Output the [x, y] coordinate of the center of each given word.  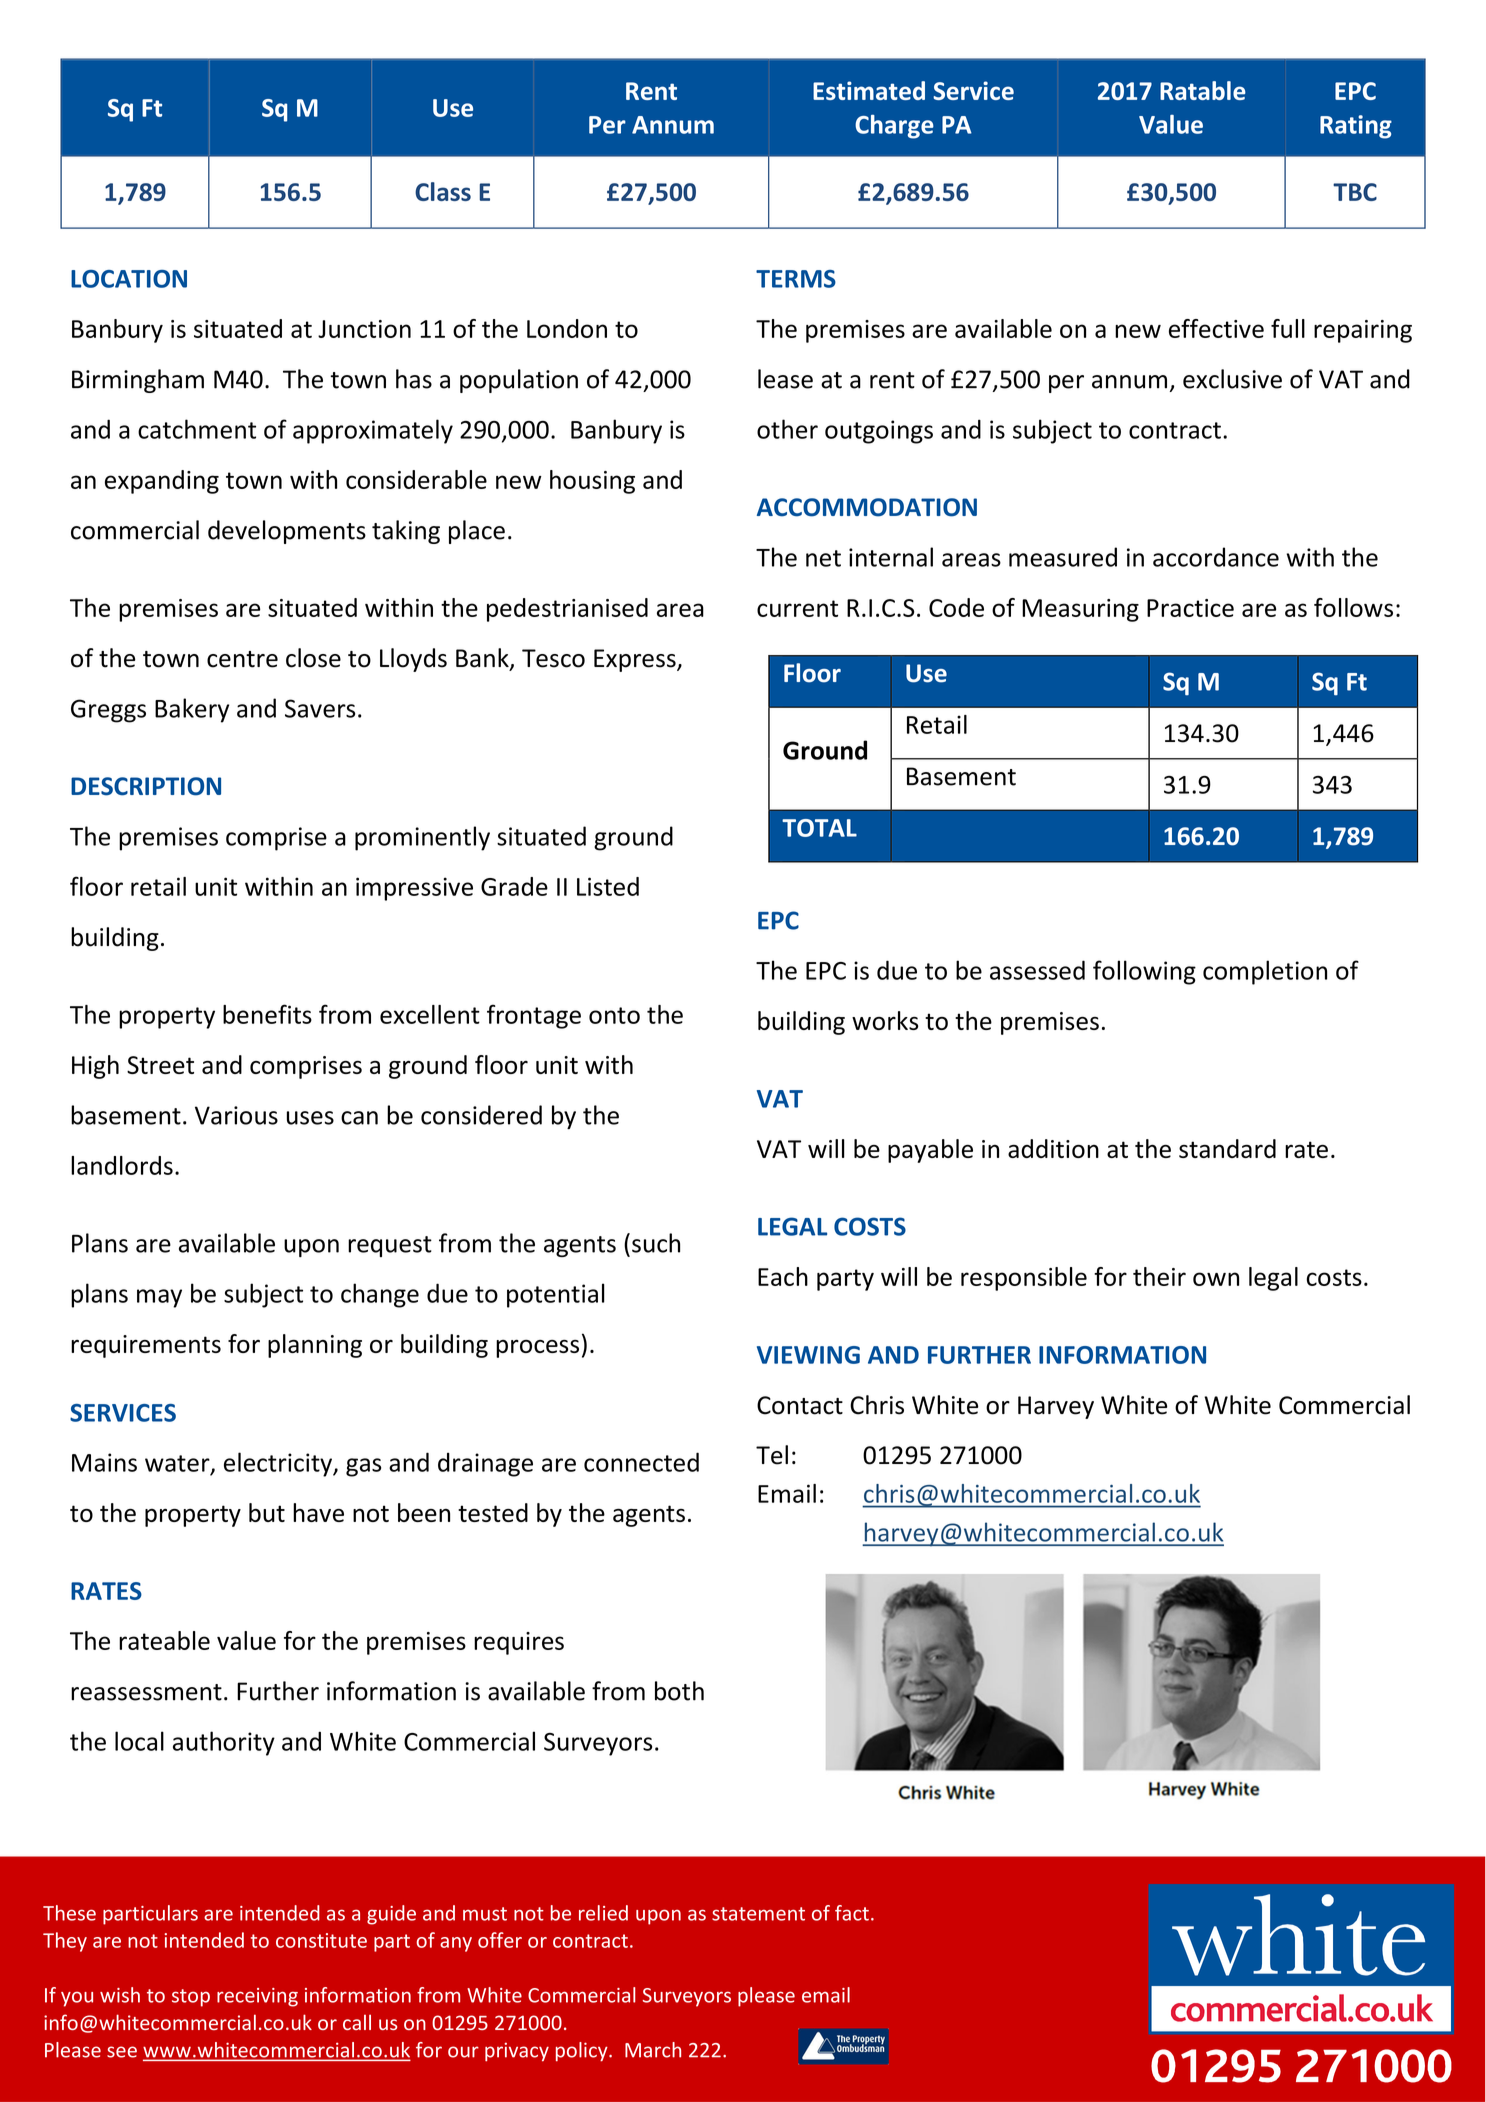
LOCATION [129, 279]
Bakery [192, 710]
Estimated [869, 90]
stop [191, 1998]
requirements [146, 1346]
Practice [1190, 608]
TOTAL [819, 828]
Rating [1356, 127]
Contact [800, 1405]
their [1159, 1276]
